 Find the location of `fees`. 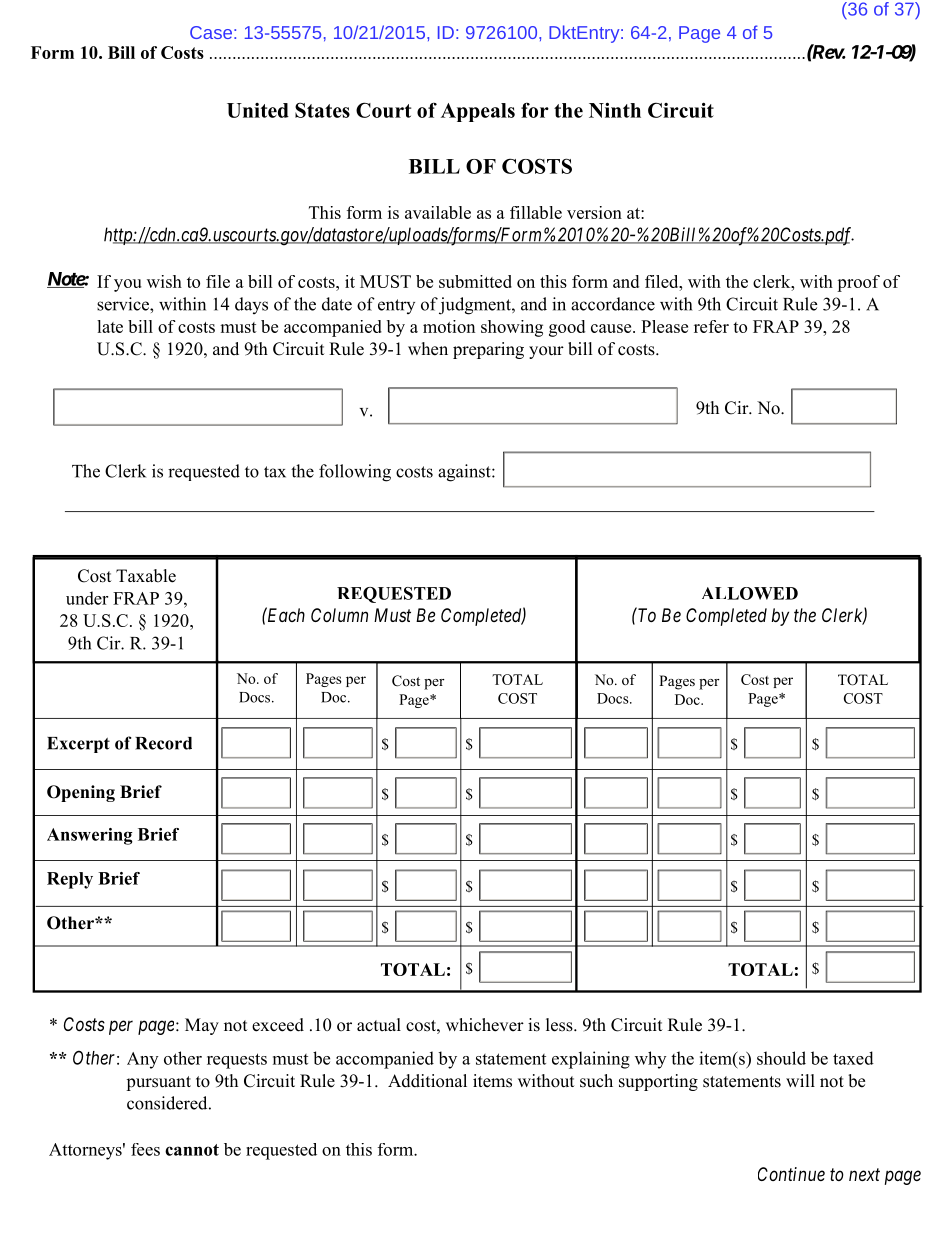

fees is located at coordinates (145, 1149).
